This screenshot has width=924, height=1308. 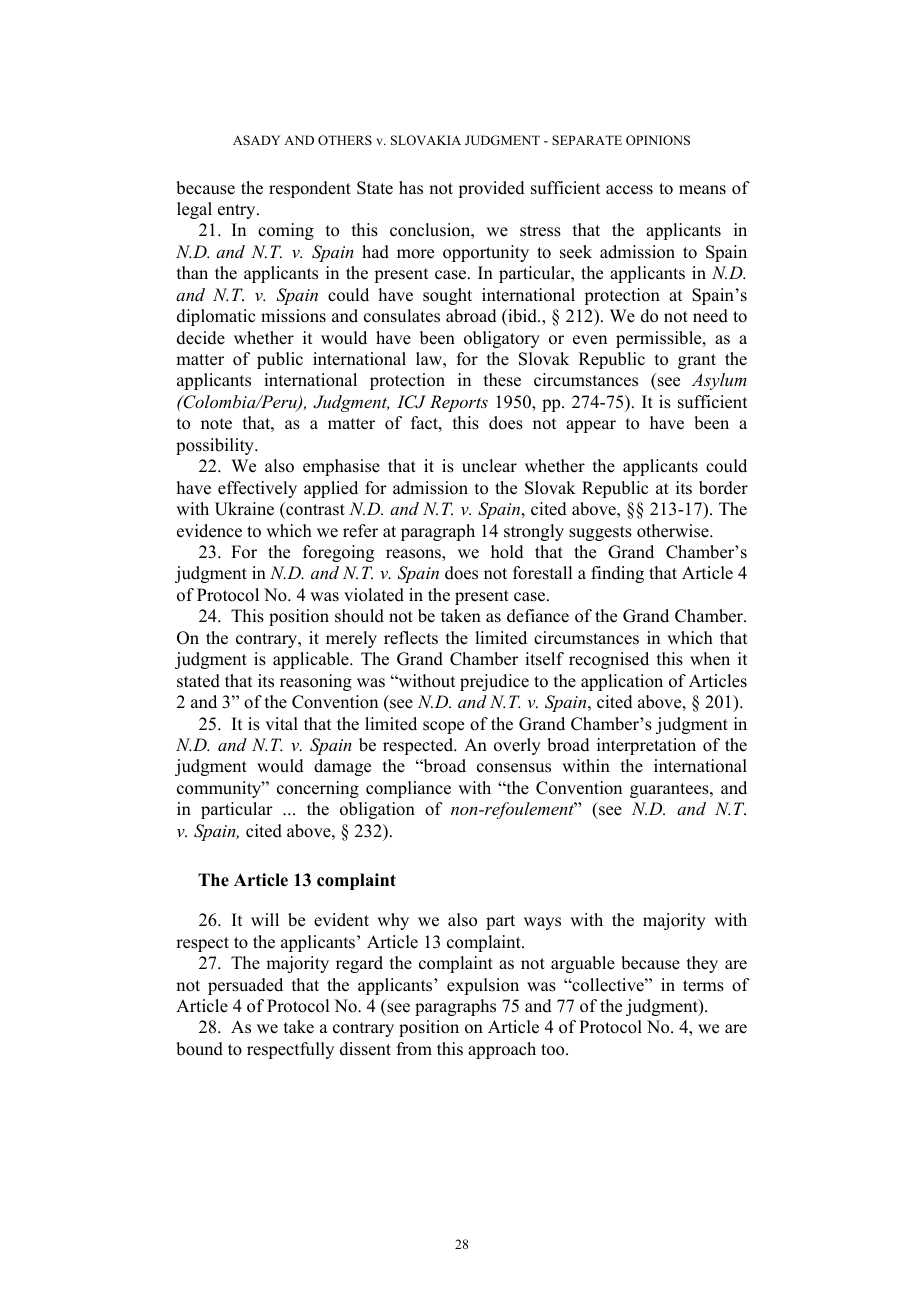 I want to click on persuaded, so click(x=245, y=986).
